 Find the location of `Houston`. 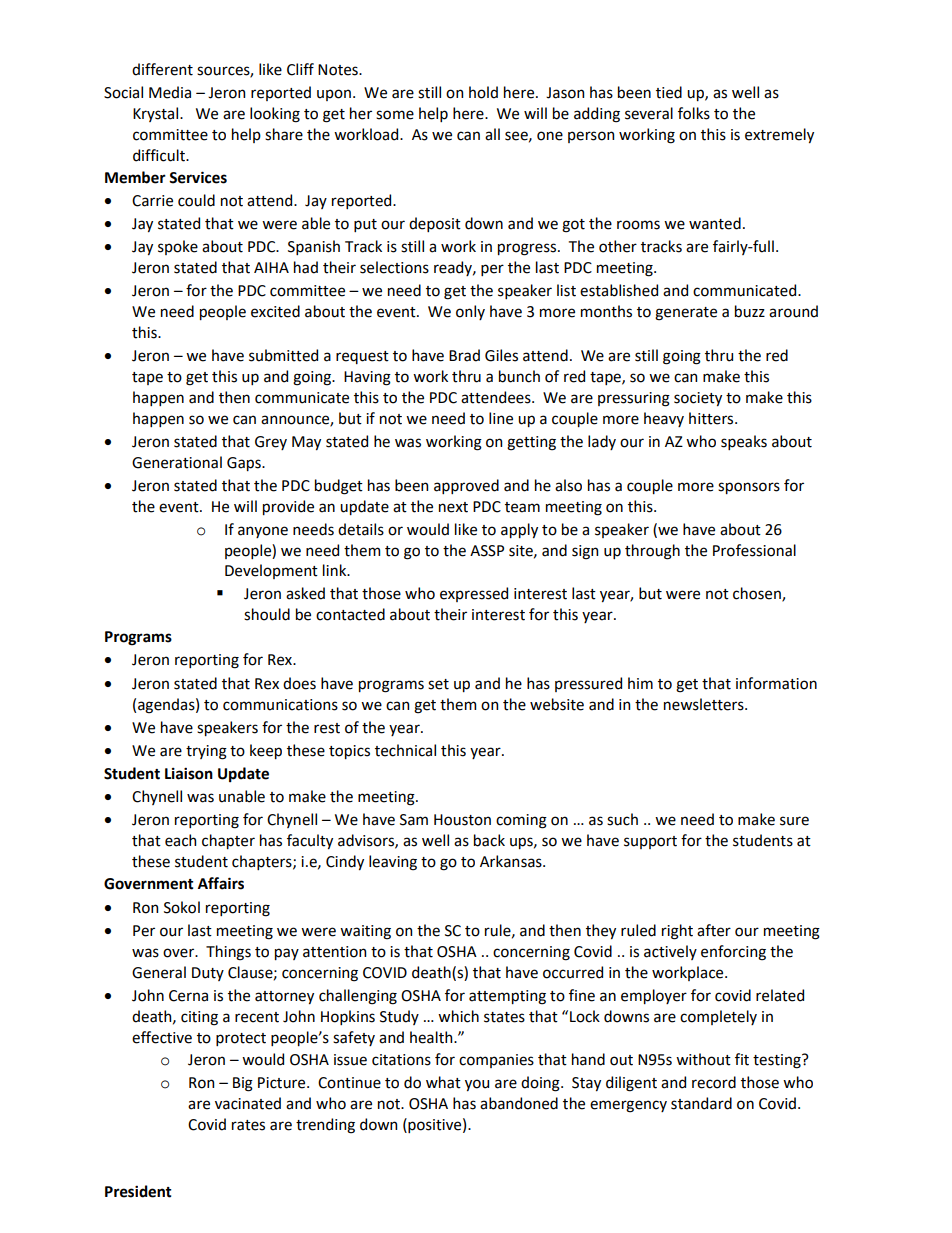

Houston is located at coordinates (462, 820).
